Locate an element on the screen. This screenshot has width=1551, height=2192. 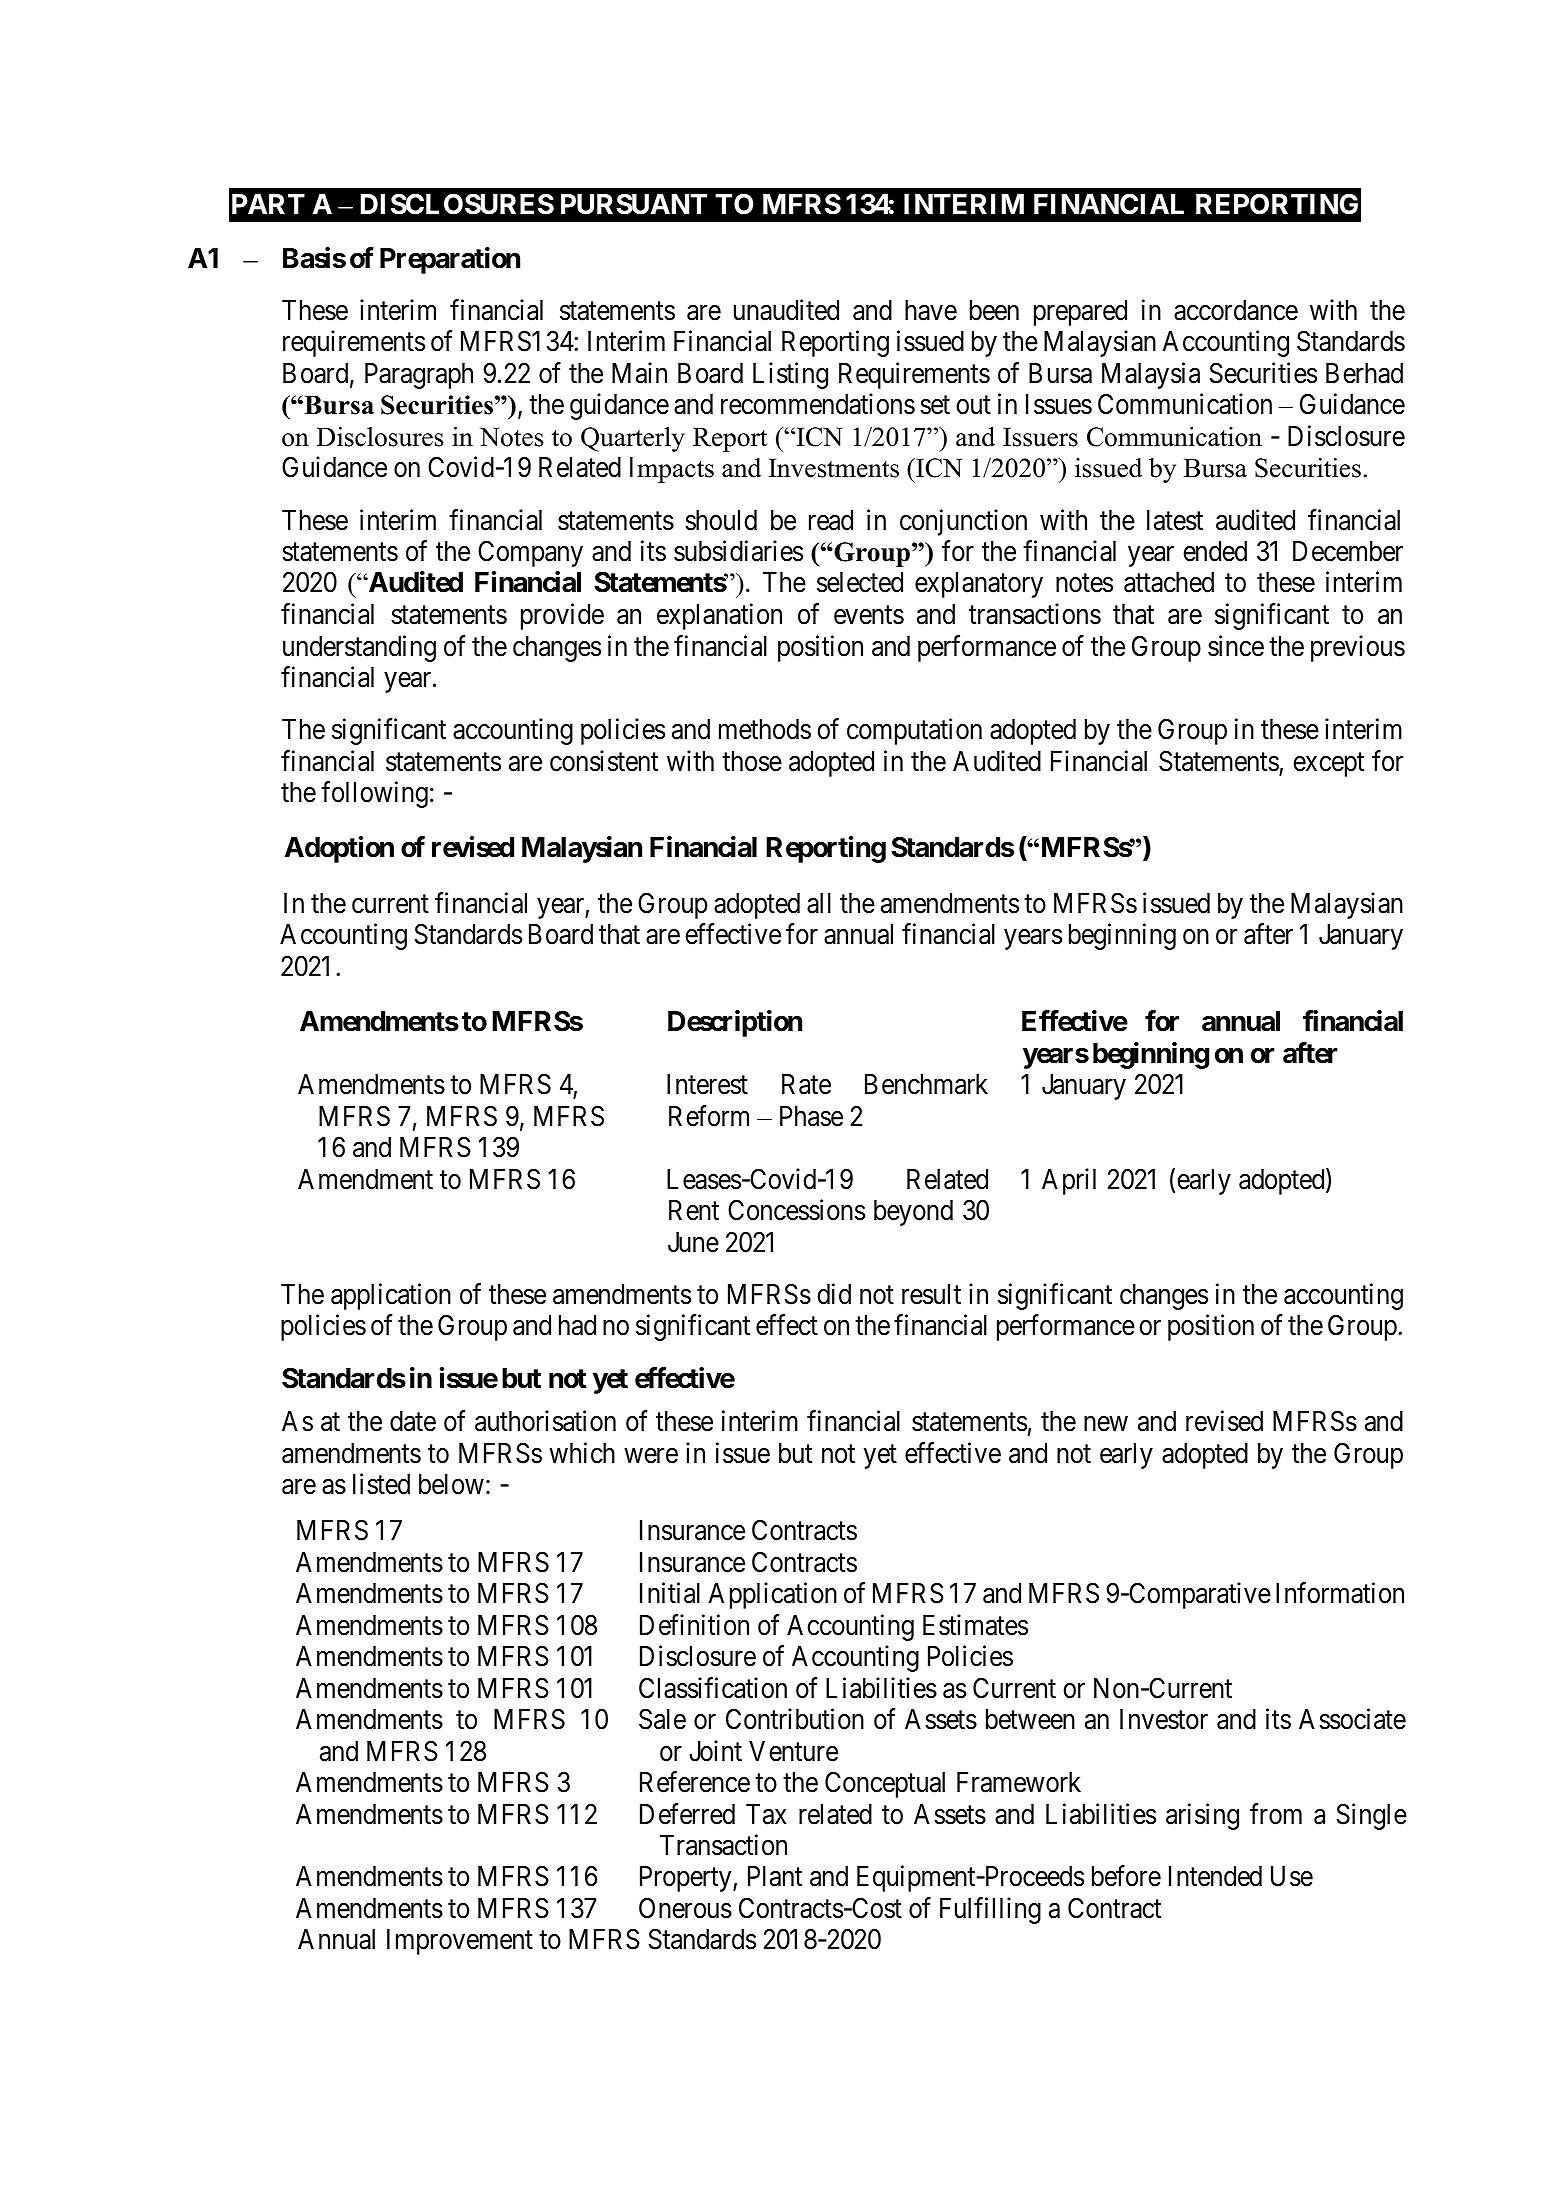
understanding is located at coordinates (359, 648).
